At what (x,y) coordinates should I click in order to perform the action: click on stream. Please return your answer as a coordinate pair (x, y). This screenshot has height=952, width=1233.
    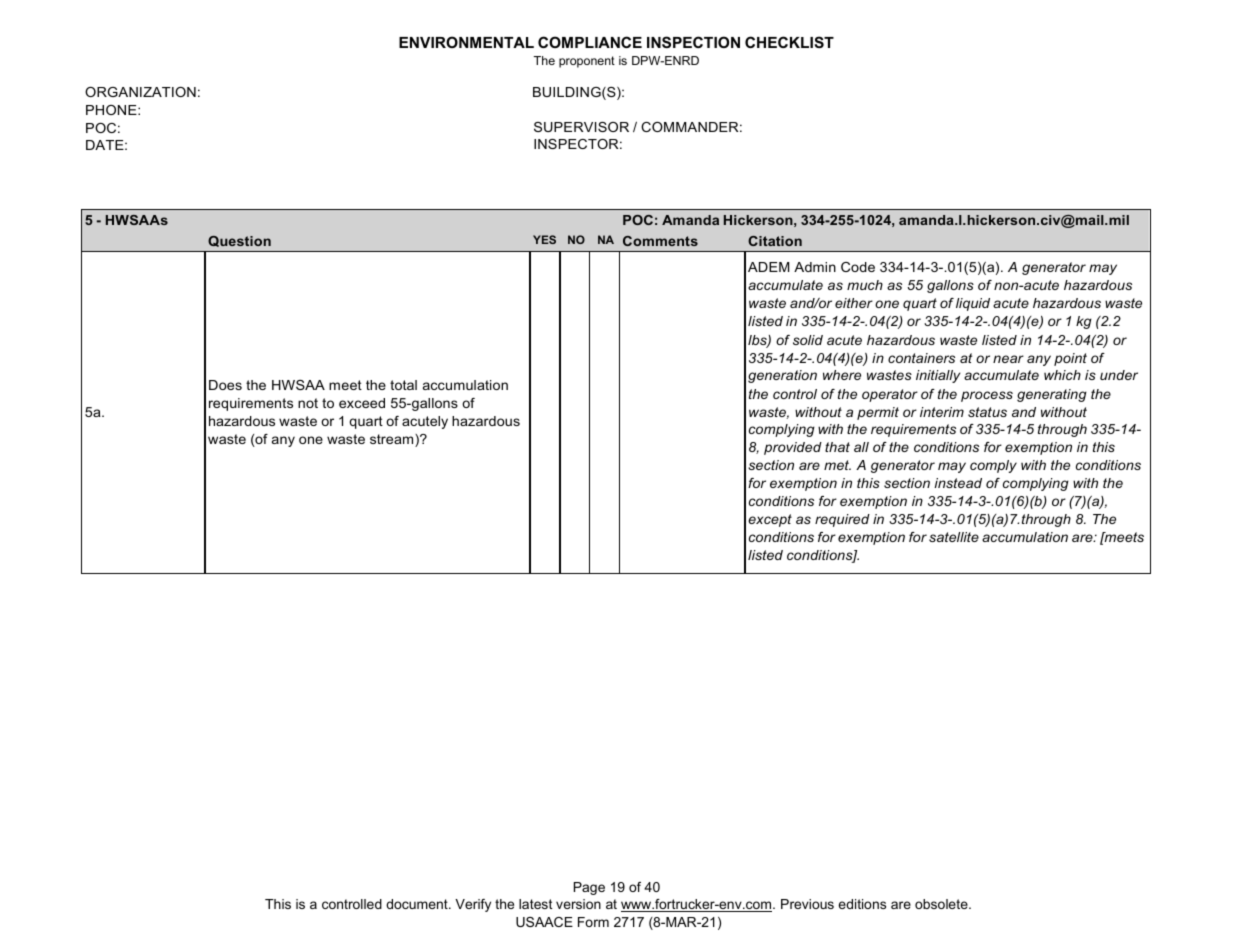
    Looking at the image, I should click on (393, 440).
